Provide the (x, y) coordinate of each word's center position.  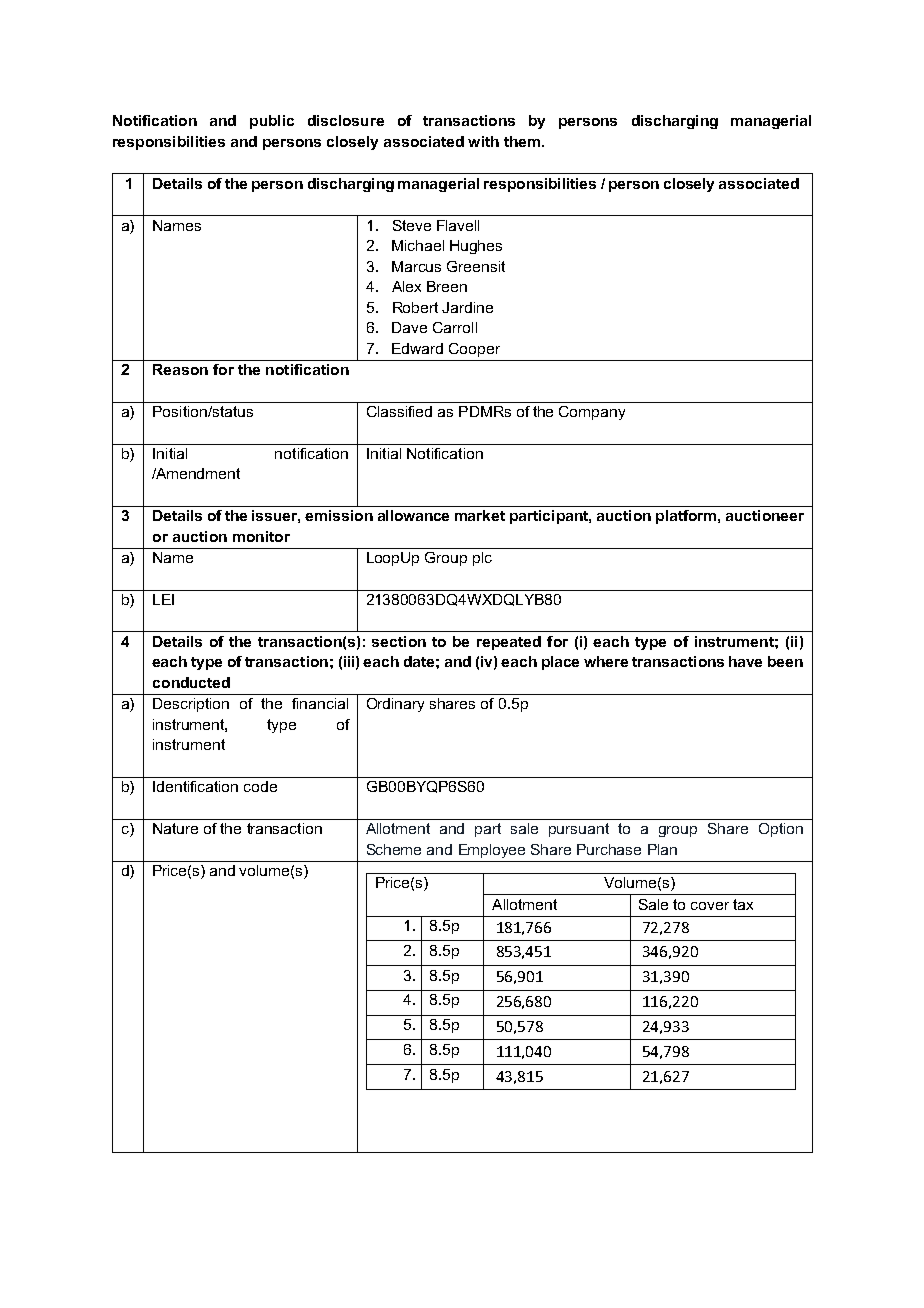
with (483, 141)
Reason (180, 369)
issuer (276, 516)
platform (687, 517)
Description (191, 705)
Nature (175, 828)
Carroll (455, 327)
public (272, 122)
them (523, 141)
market (480, 515)
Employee (492, 851)
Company (592, 413)
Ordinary (395, 705)
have (745, 661)
